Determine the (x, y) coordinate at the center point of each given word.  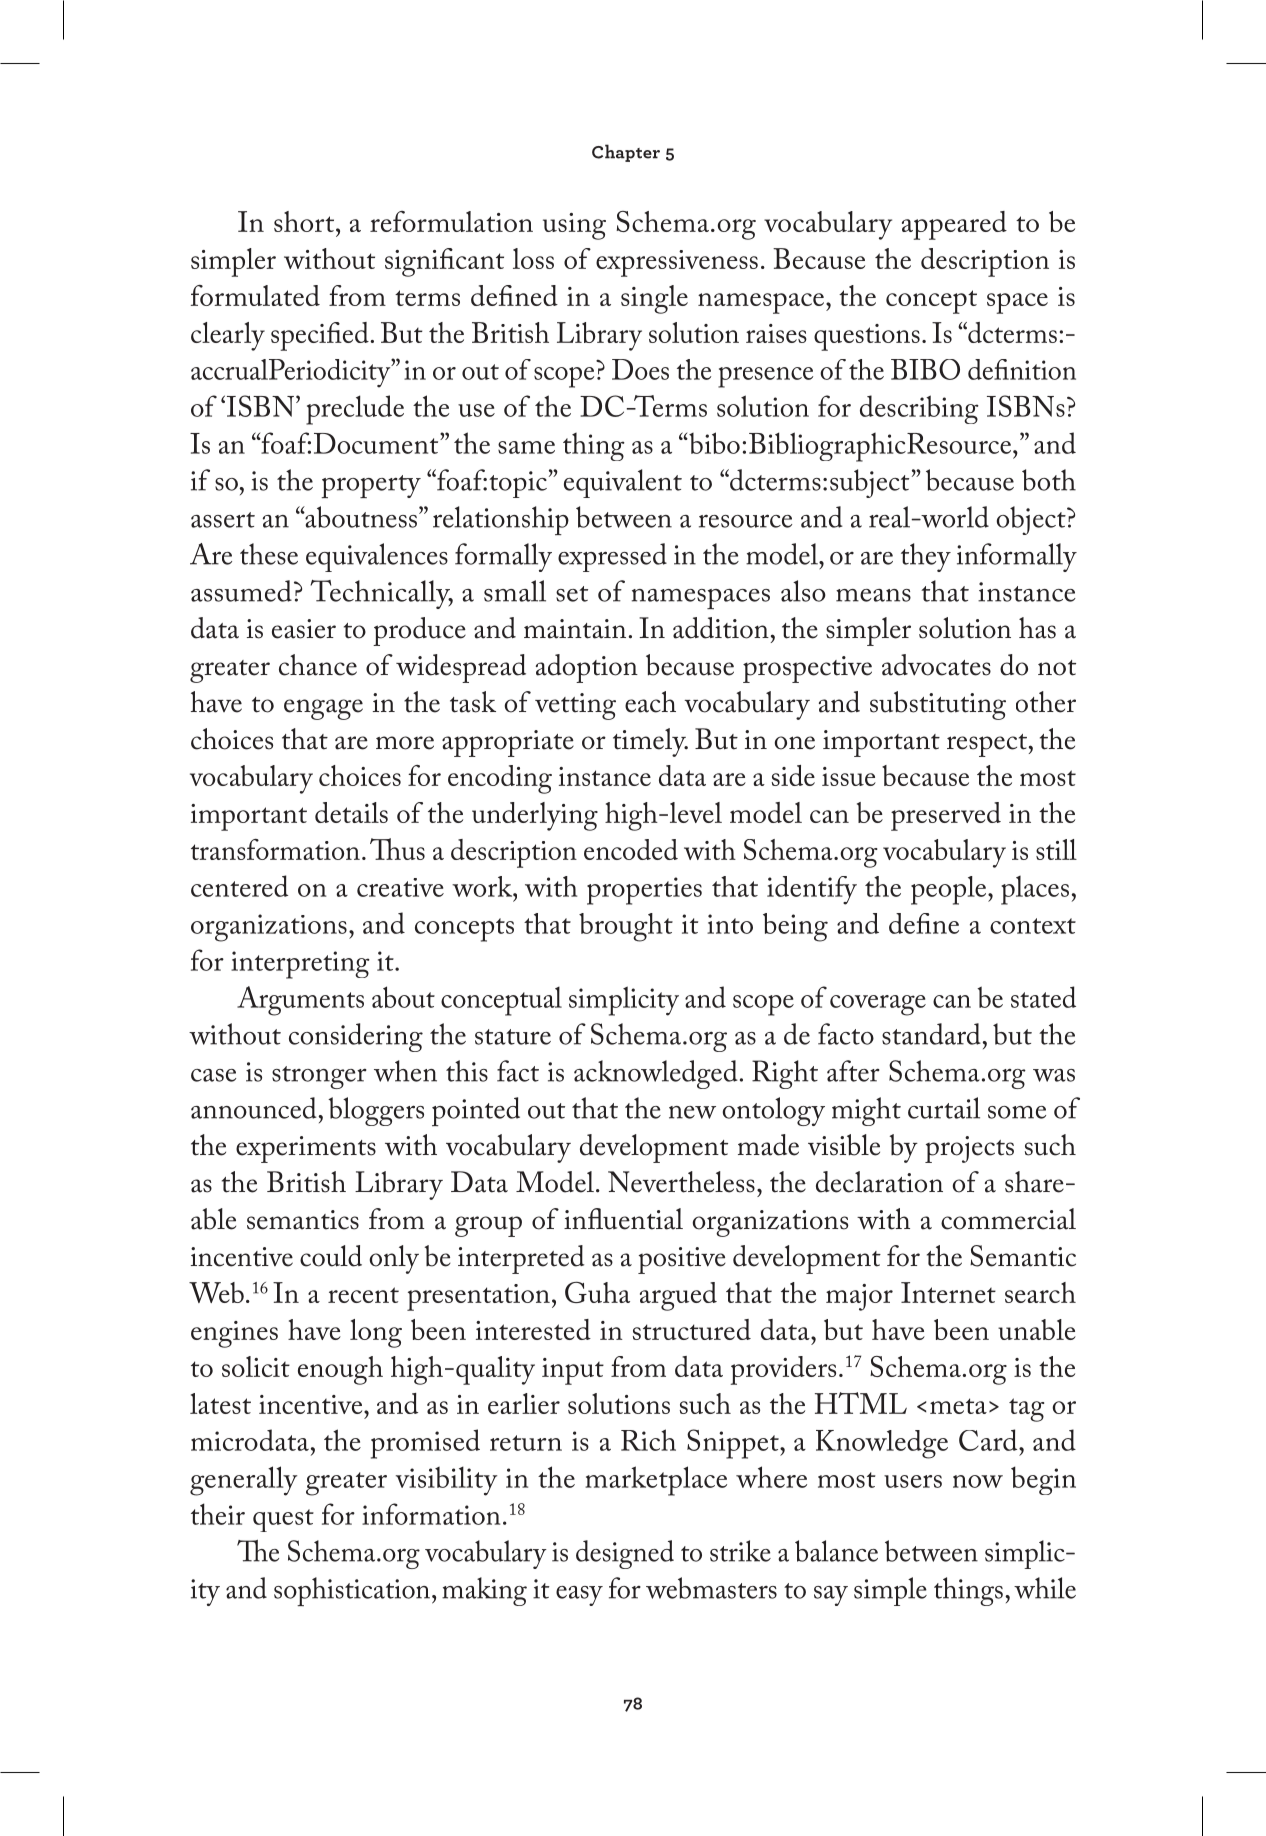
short (305, 221)
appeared (954, 225)
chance (318, 665)
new (692, 1112)
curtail (944, 1108)
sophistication (352, 1591)
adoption (587, 668)
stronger (319, 1077)
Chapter (626, 153)
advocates (936, 665)
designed (625, 1554)
